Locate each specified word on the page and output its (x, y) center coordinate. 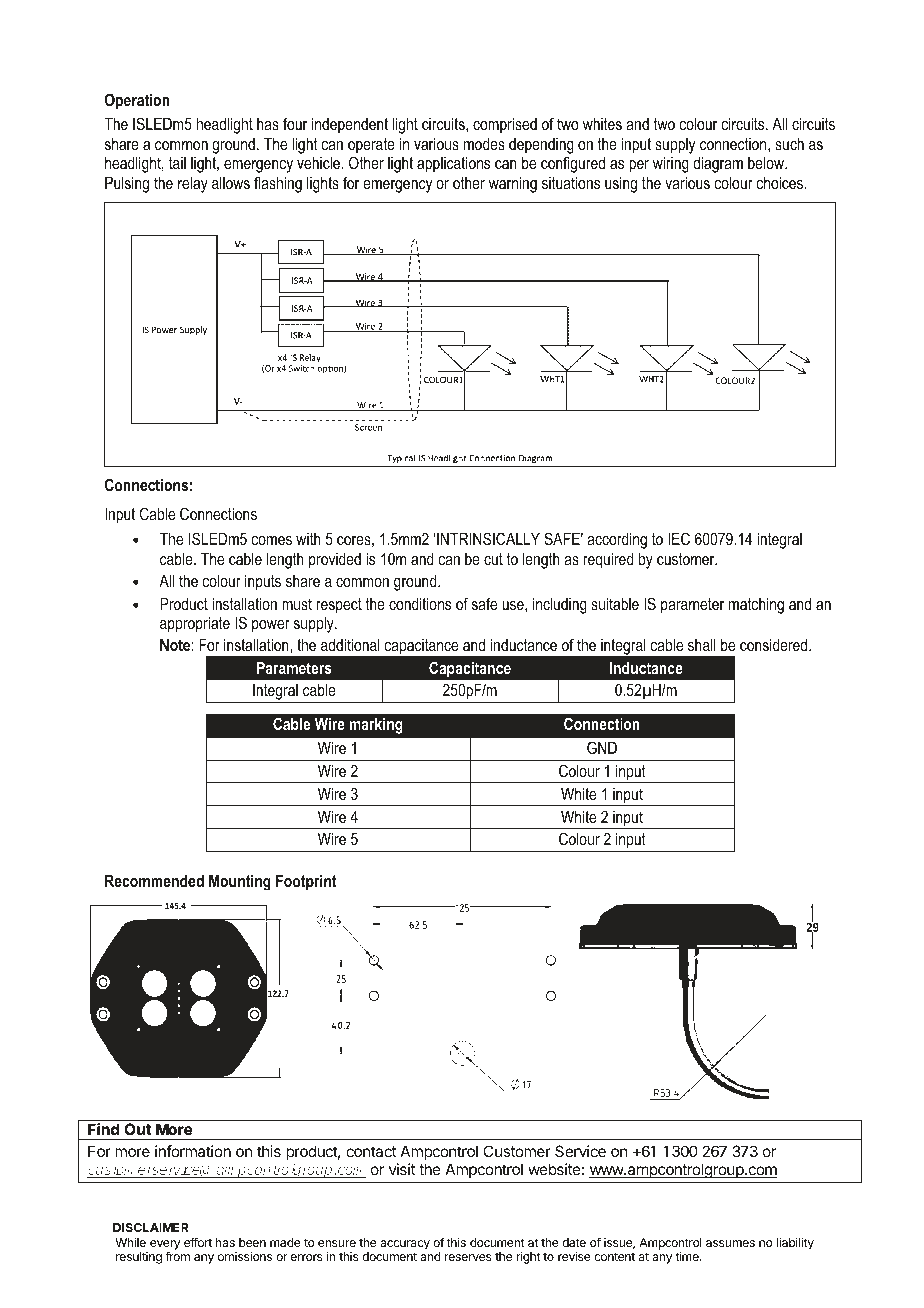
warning (513, 184)
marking (376, 725)
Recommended (154, 880)
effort (198, 1242)
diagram (718, 164)
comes (272, 540)
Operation (137, 101)
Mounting (240, 882)
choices (781, 183)
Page (802, 1228)
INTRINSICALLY (487, 538)
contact (371, 1151)
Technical (500, 51)
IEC (679, 538)
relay (193, 185)
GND (602, 747)
